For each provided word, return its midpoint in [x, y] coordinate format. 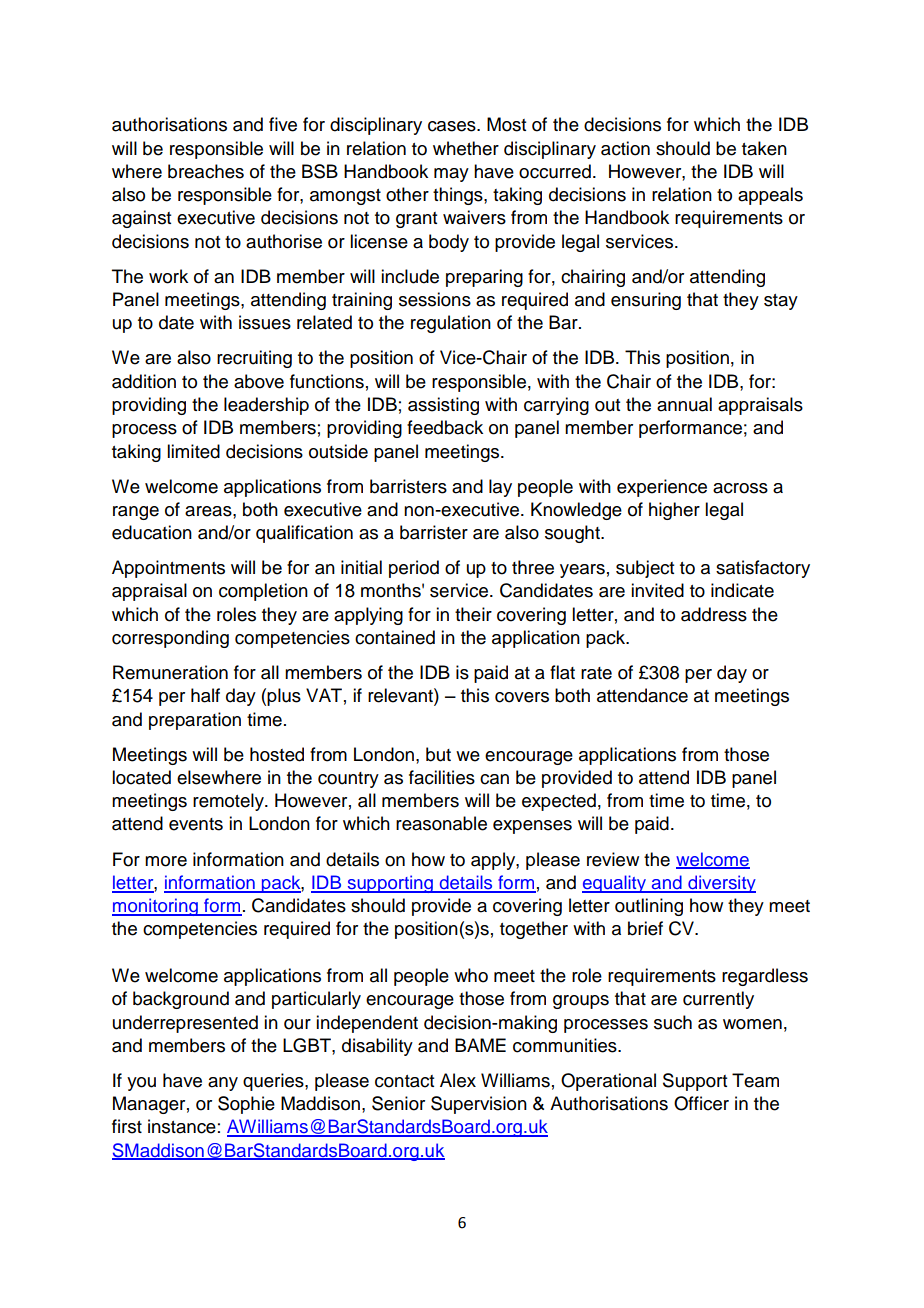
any [223, 1084]
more [166, 861]
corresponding [170, 639]
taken [764, 148]
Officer [701, 1103]
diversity [721, 884]
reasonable [441, 823]
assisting [443, 406]
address [714, 614]
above [259, 381]
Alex [458, 1080]
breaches [206, 171]
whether [466, 148]
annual [684, 404]
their [473, 614]
